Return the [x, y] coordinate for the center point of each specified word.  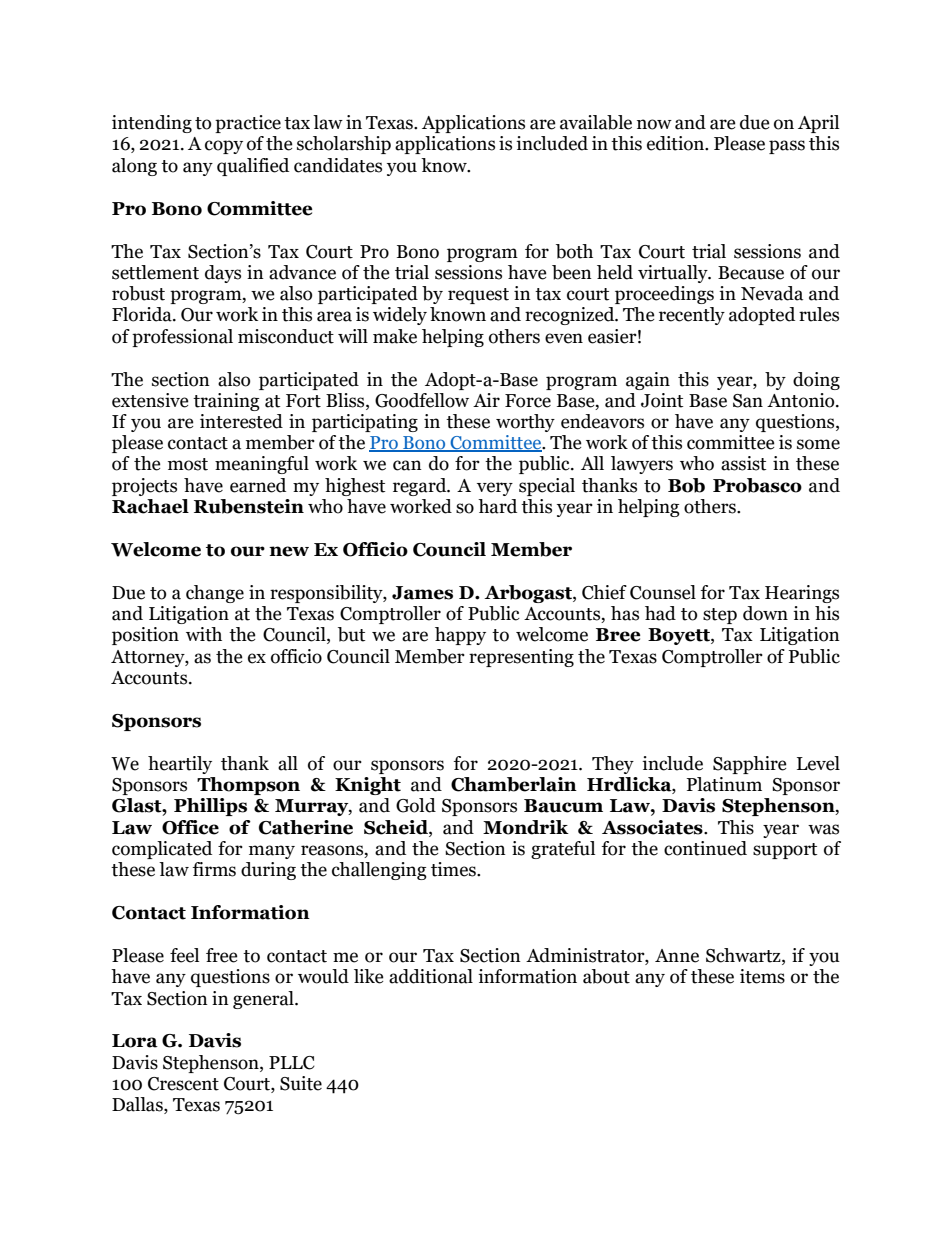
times [454, 869]
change [215, 594]
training [226, 402]
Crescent [183, 1084]
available [596, 122]
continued [705, 848]
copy [224, 147]
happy [460, 636]
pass [787, 147]
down [765, 613]
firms [214, 869]
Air [486, 400]
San [748, 401]
